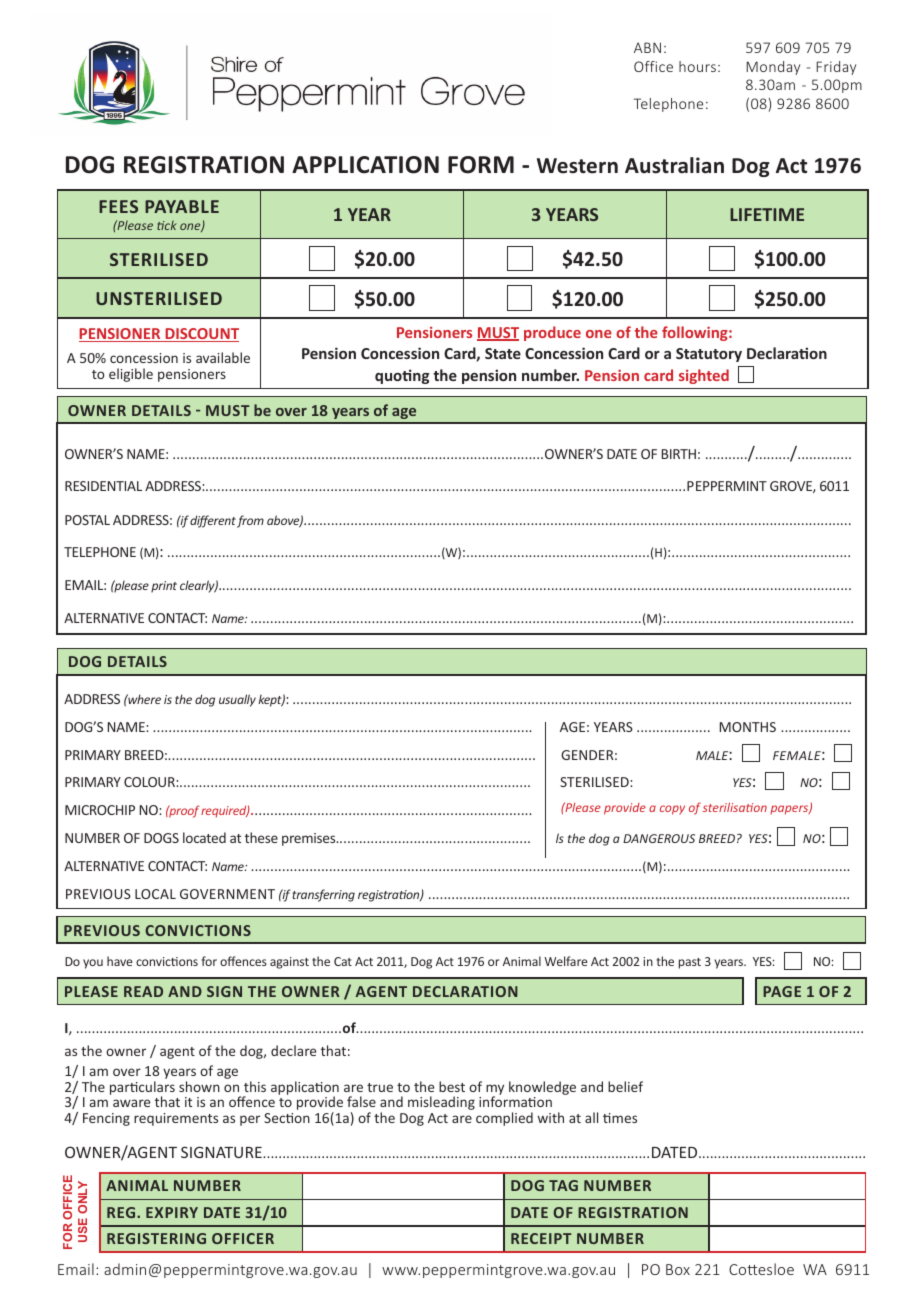 The height and width of the image is (1308, 924). Describe the element at coordinates (131, 375) in the image. I see `eligible` at that location.
